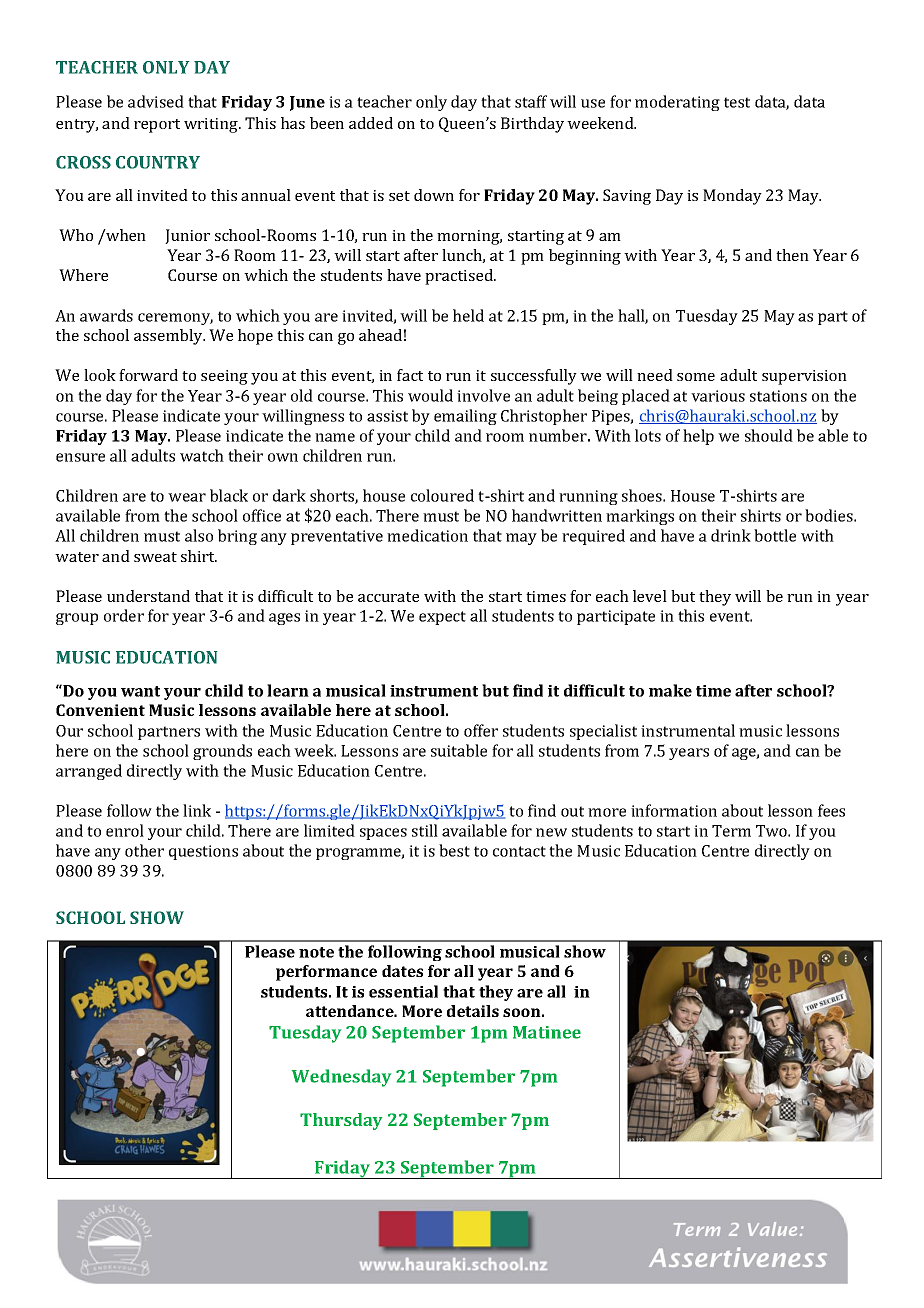  I want to click on report, so click(157, 126).
